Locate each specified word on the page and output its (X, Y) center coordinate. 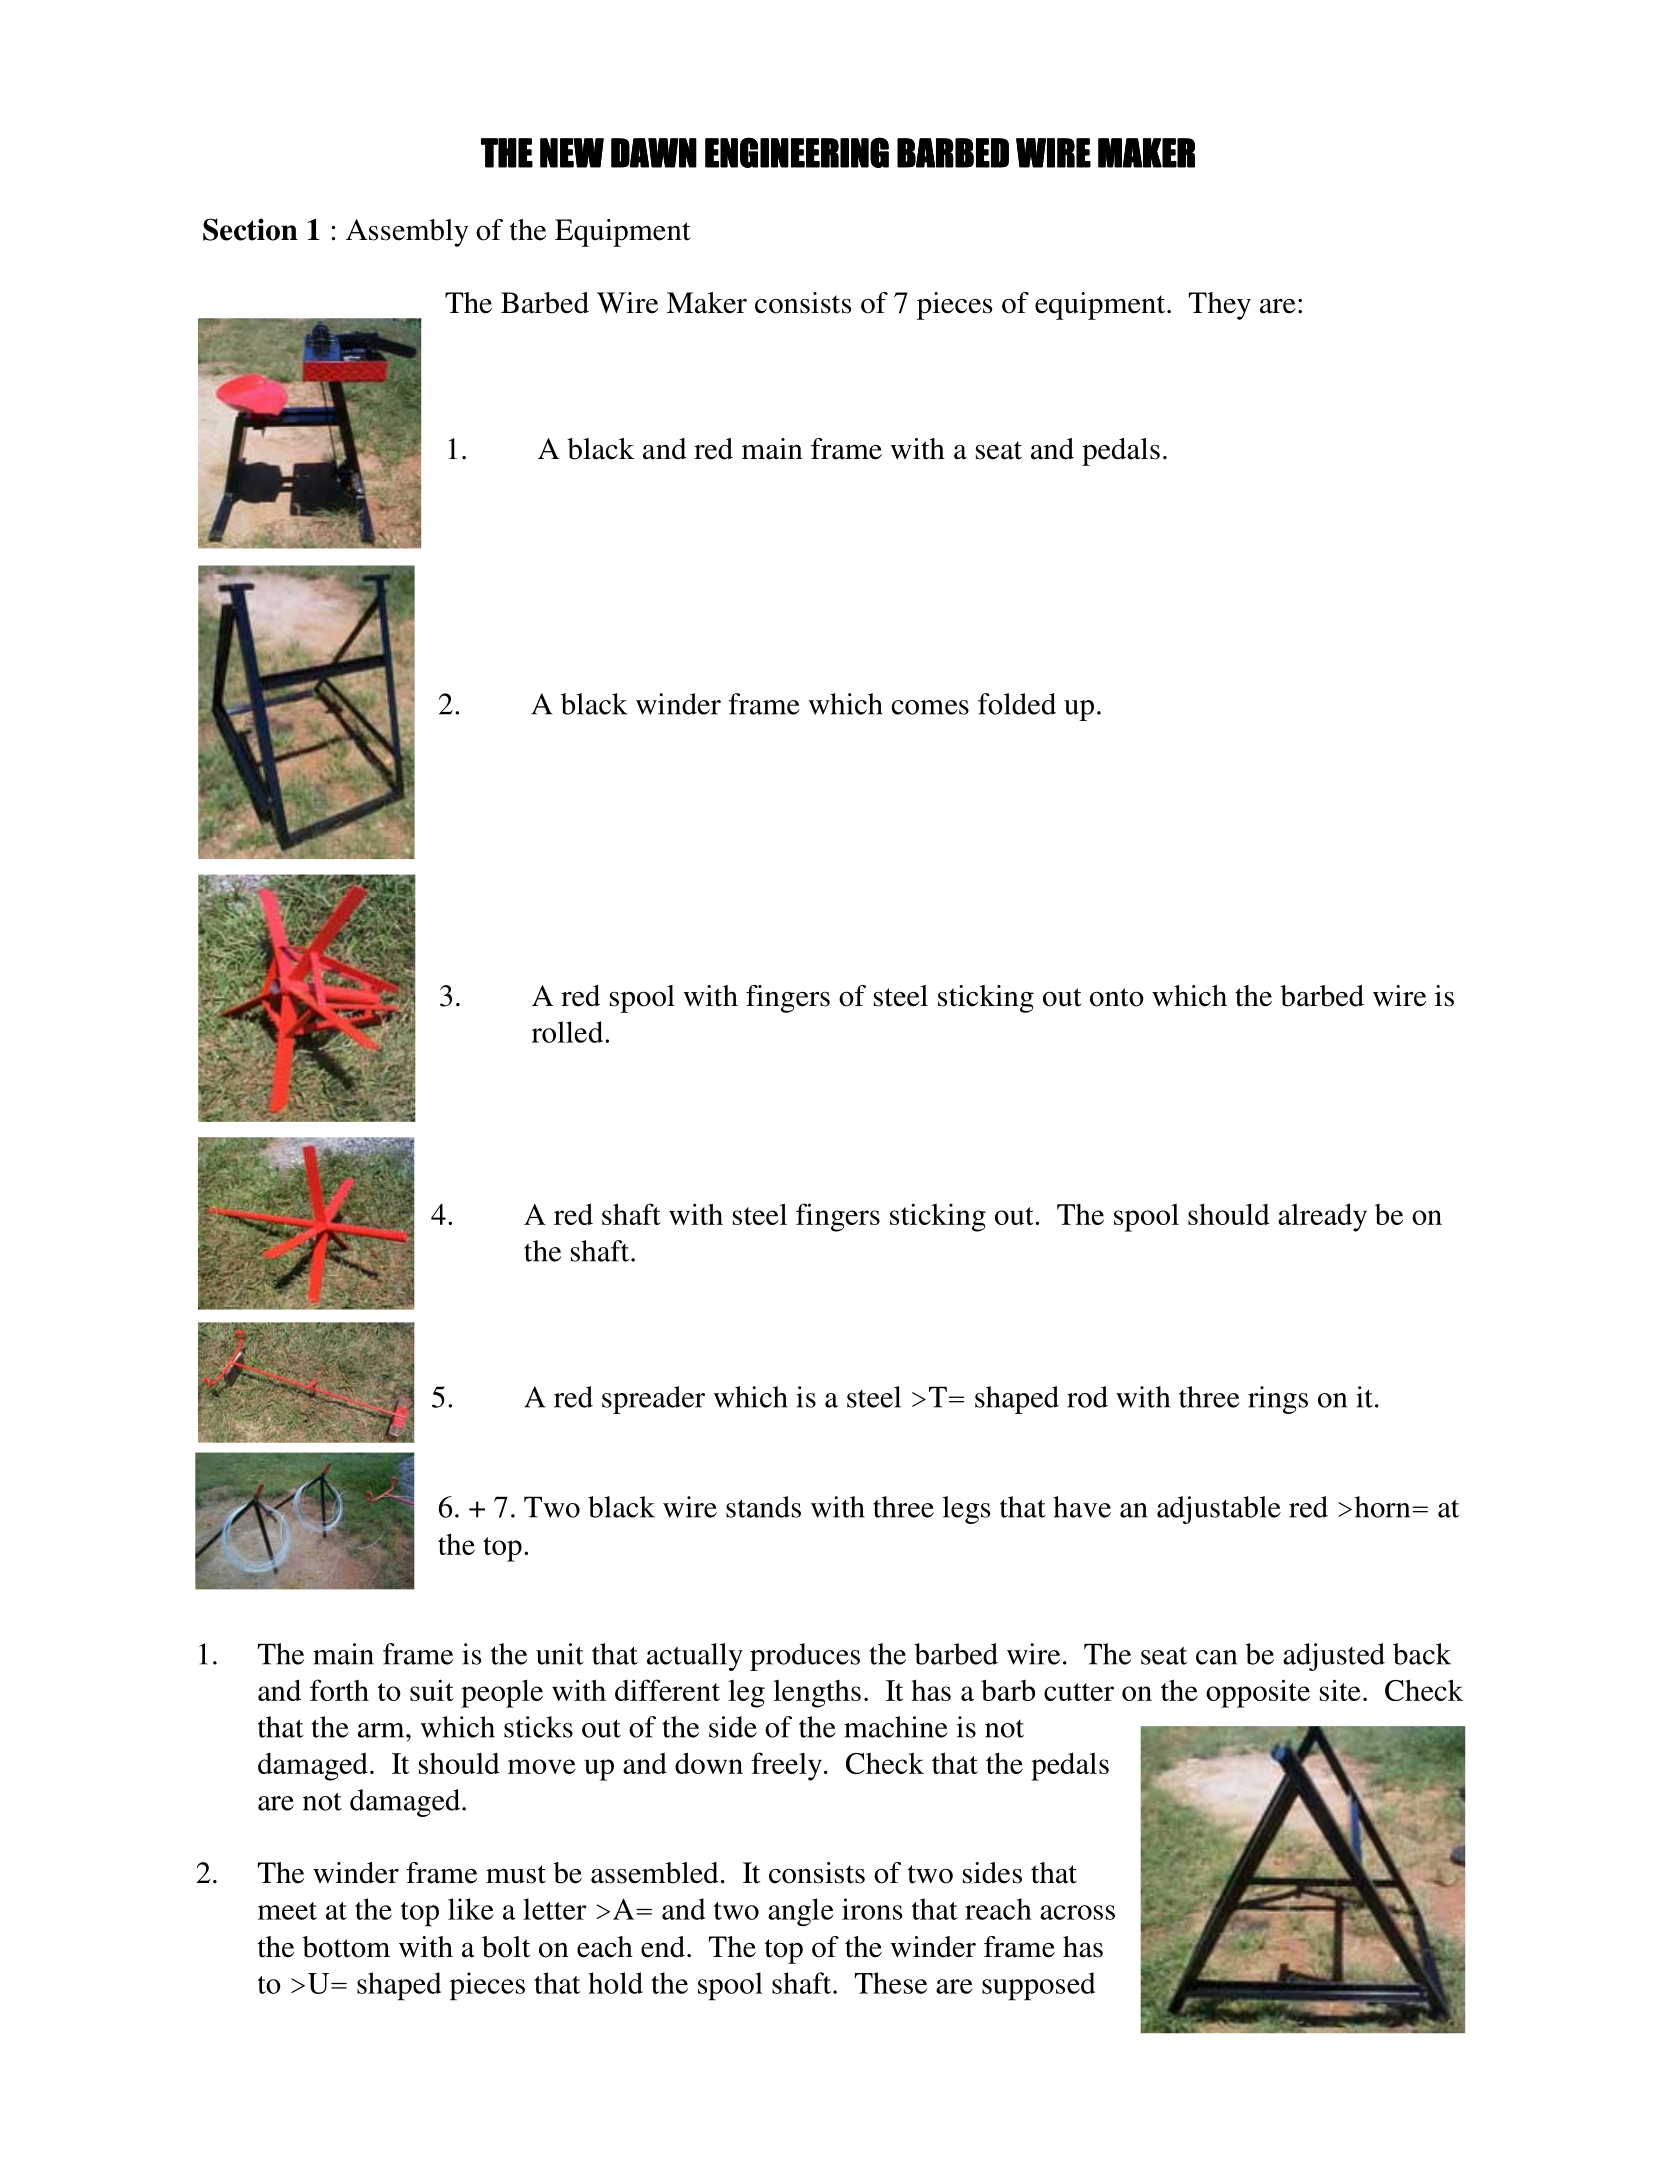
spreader (653, 1400)
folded (1017, 704)
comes (930, 707)
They (1220, 306)
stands (763, 1507)
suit (432, 1690)
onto (1117, 997)
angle (801, 1912)
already (1322, 1217)
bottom (346, 1947)
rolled (569, 1032)
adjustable (1219, 1510)
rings (1278, 1400)
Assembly (407, 233)
